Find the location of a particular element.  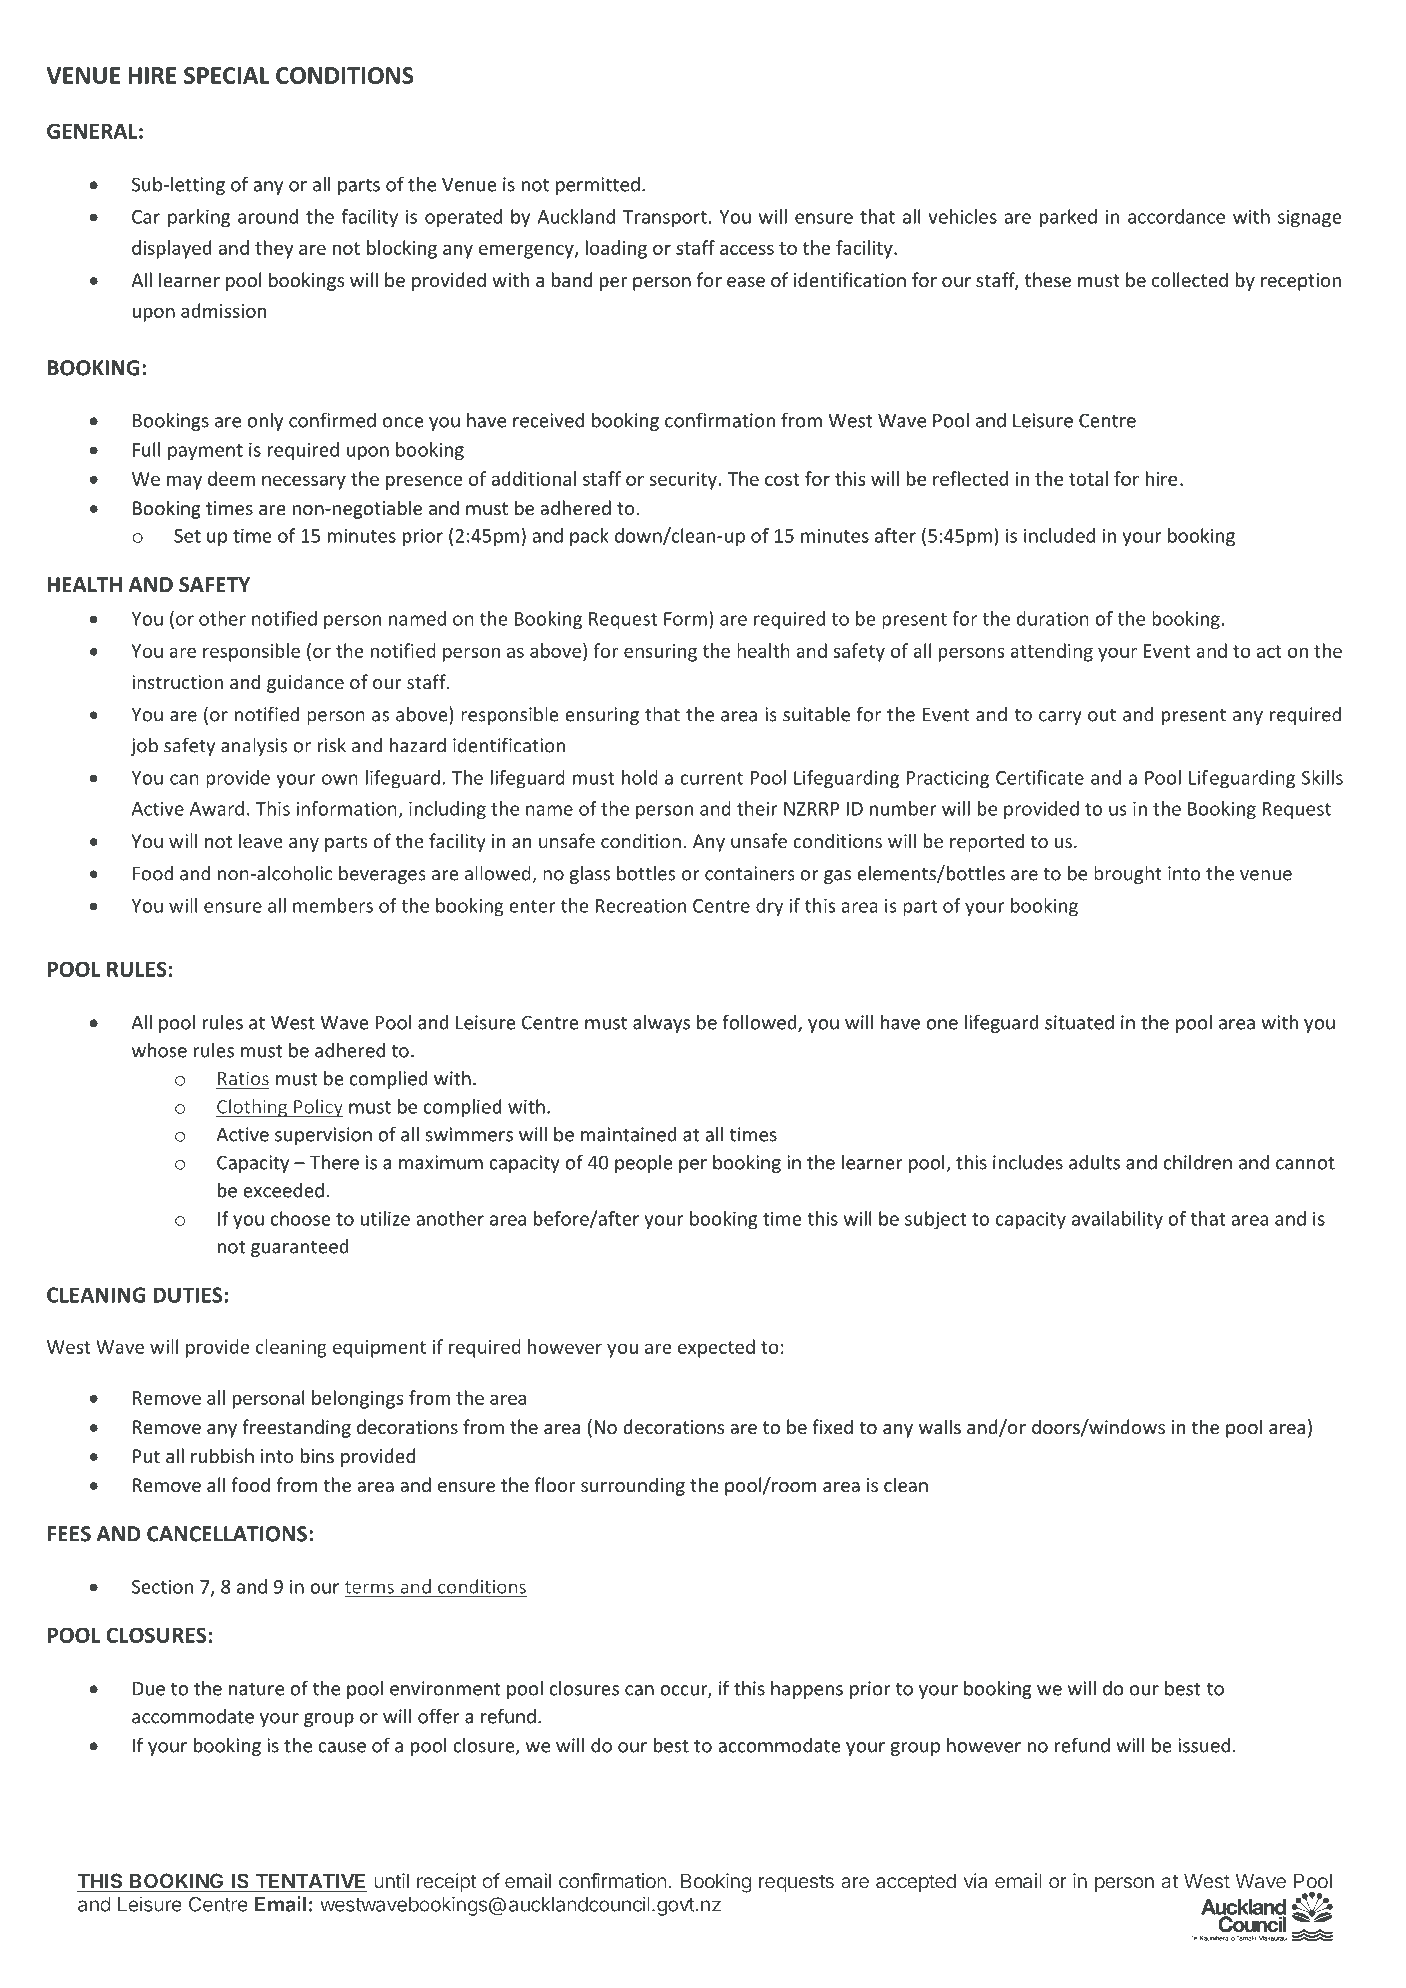

SPECIAL is located at coordinates (227, 75).
